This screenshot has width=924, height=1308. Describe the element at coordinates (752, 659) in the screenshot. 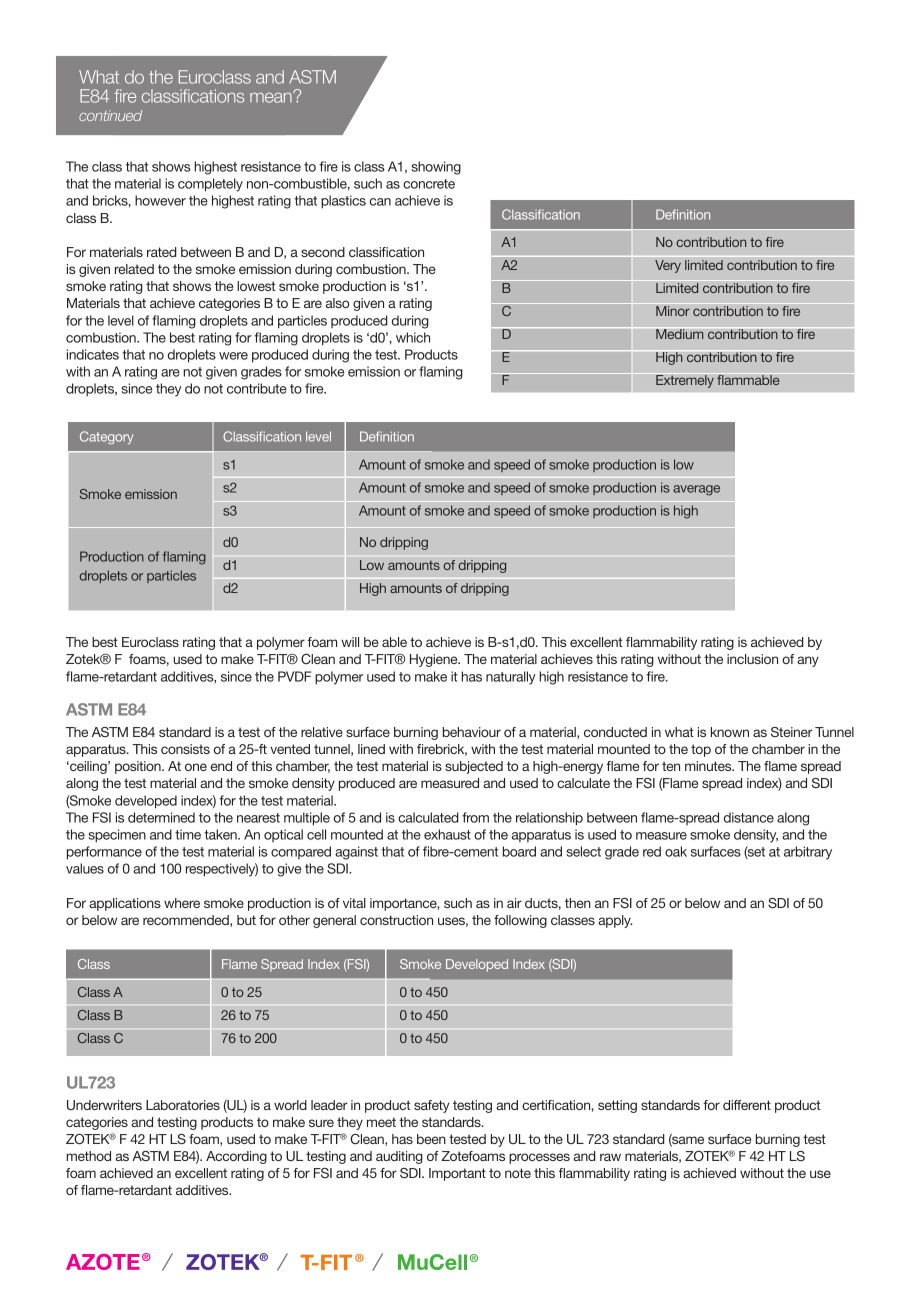

I see `inclusion` at that location.
